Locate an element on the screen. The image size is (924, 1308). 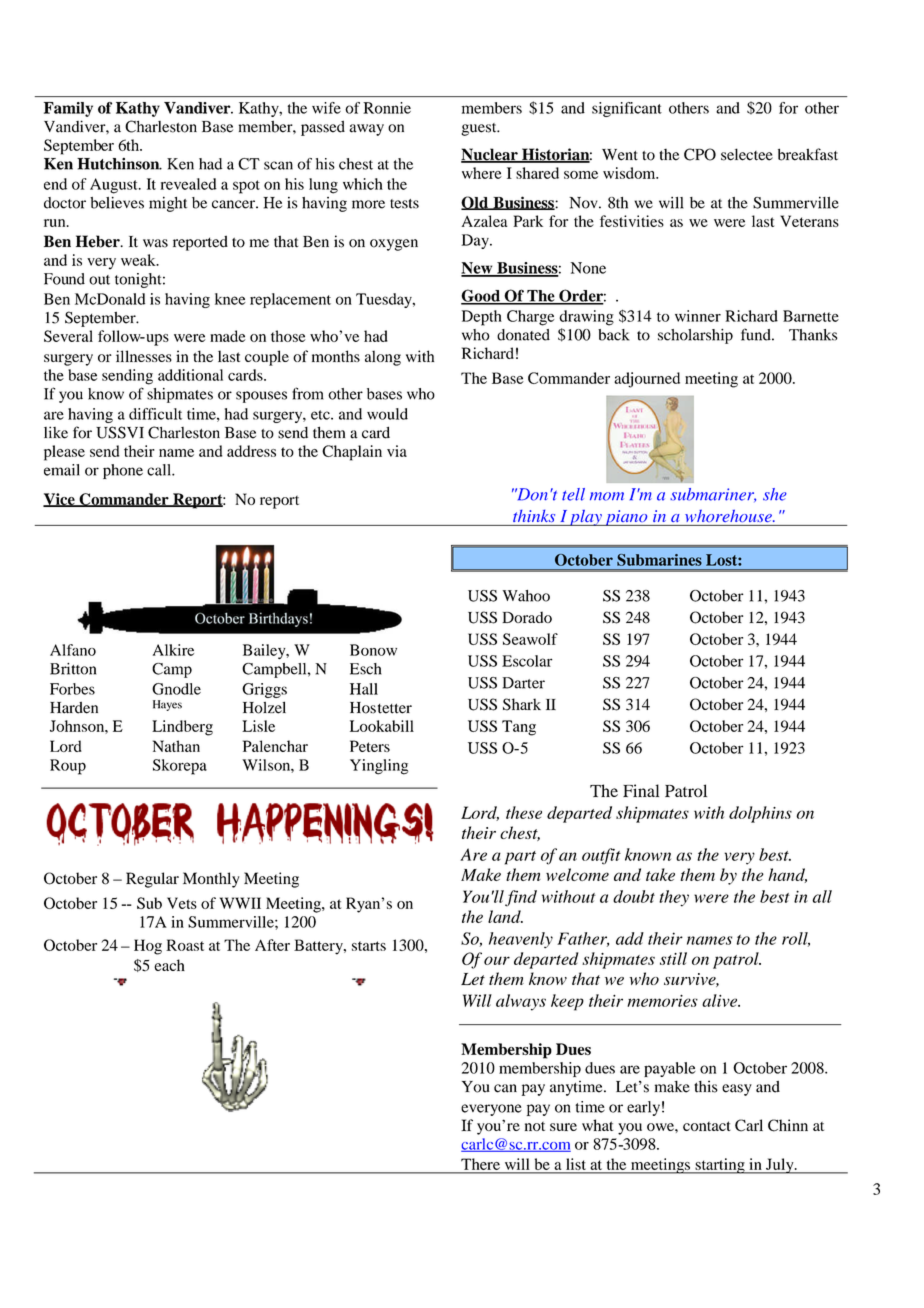
guest is located at coordinates (480, 129).
